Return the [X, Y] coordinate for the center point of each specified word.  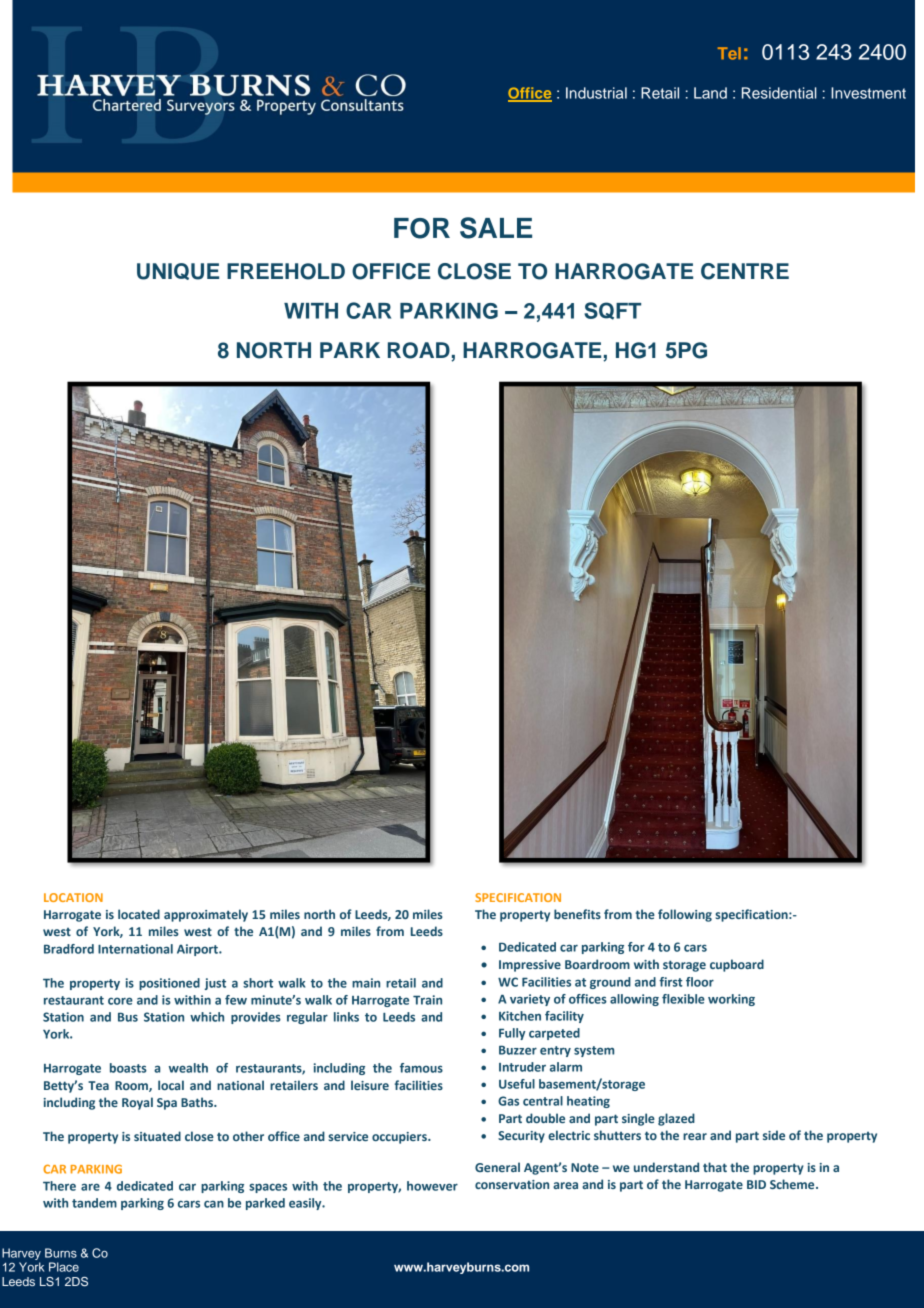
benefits [577, 914]
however [432, 1186]
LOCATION [73, 897]
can [214, 1204]
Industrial [596, 93]
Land [710, 93]
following [685, 915]
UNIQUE [178, 271]
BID [756, 1184]
